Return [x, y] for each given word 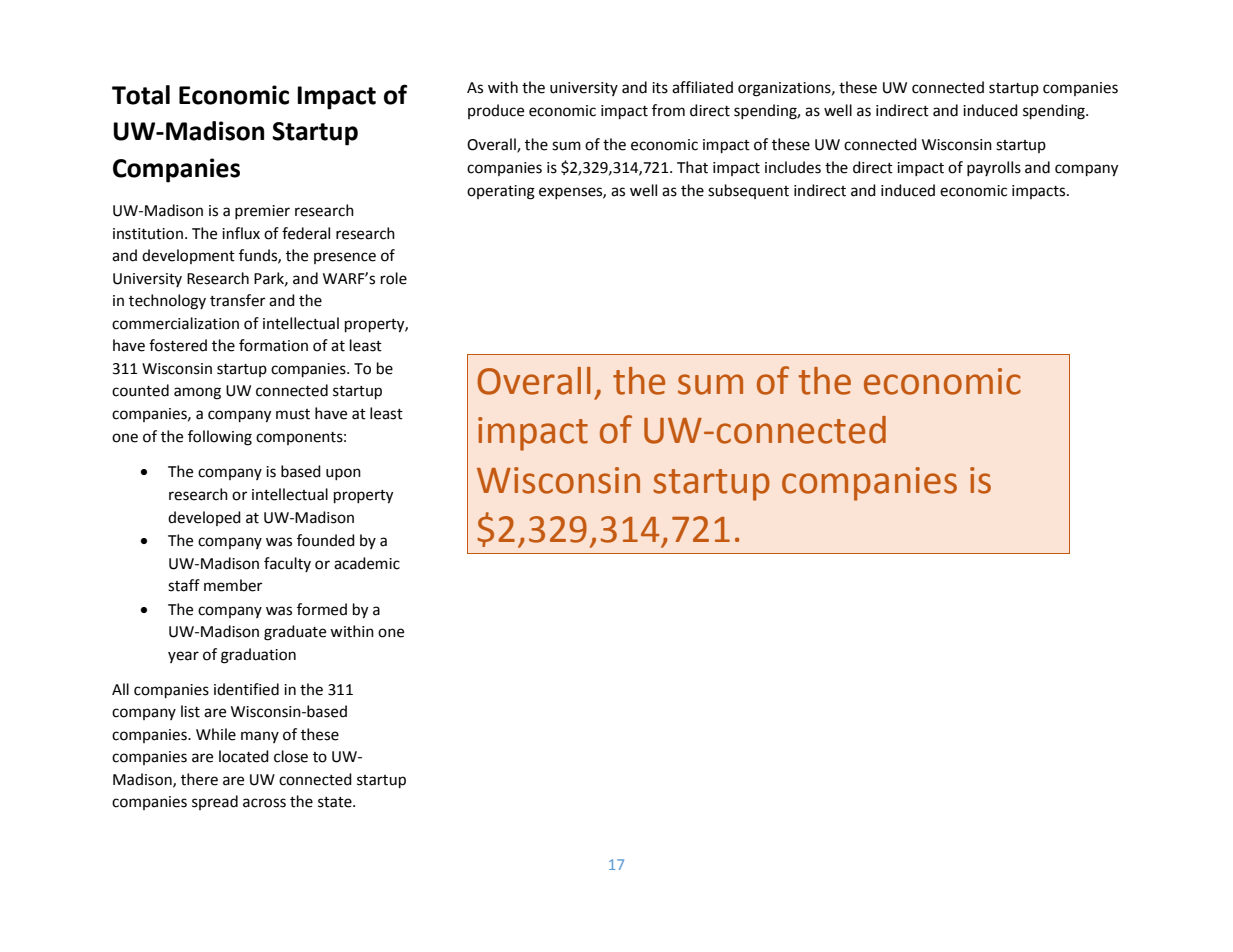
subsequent [748, 191]
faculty [287, 564]
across [264, 803]
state [336, 802]
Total [141, 95]
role [394, 278]
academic [367, 563]
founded [326, 540]
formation [273, 345]
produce [496, 111]
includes [793, 167]
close [291, 756]
